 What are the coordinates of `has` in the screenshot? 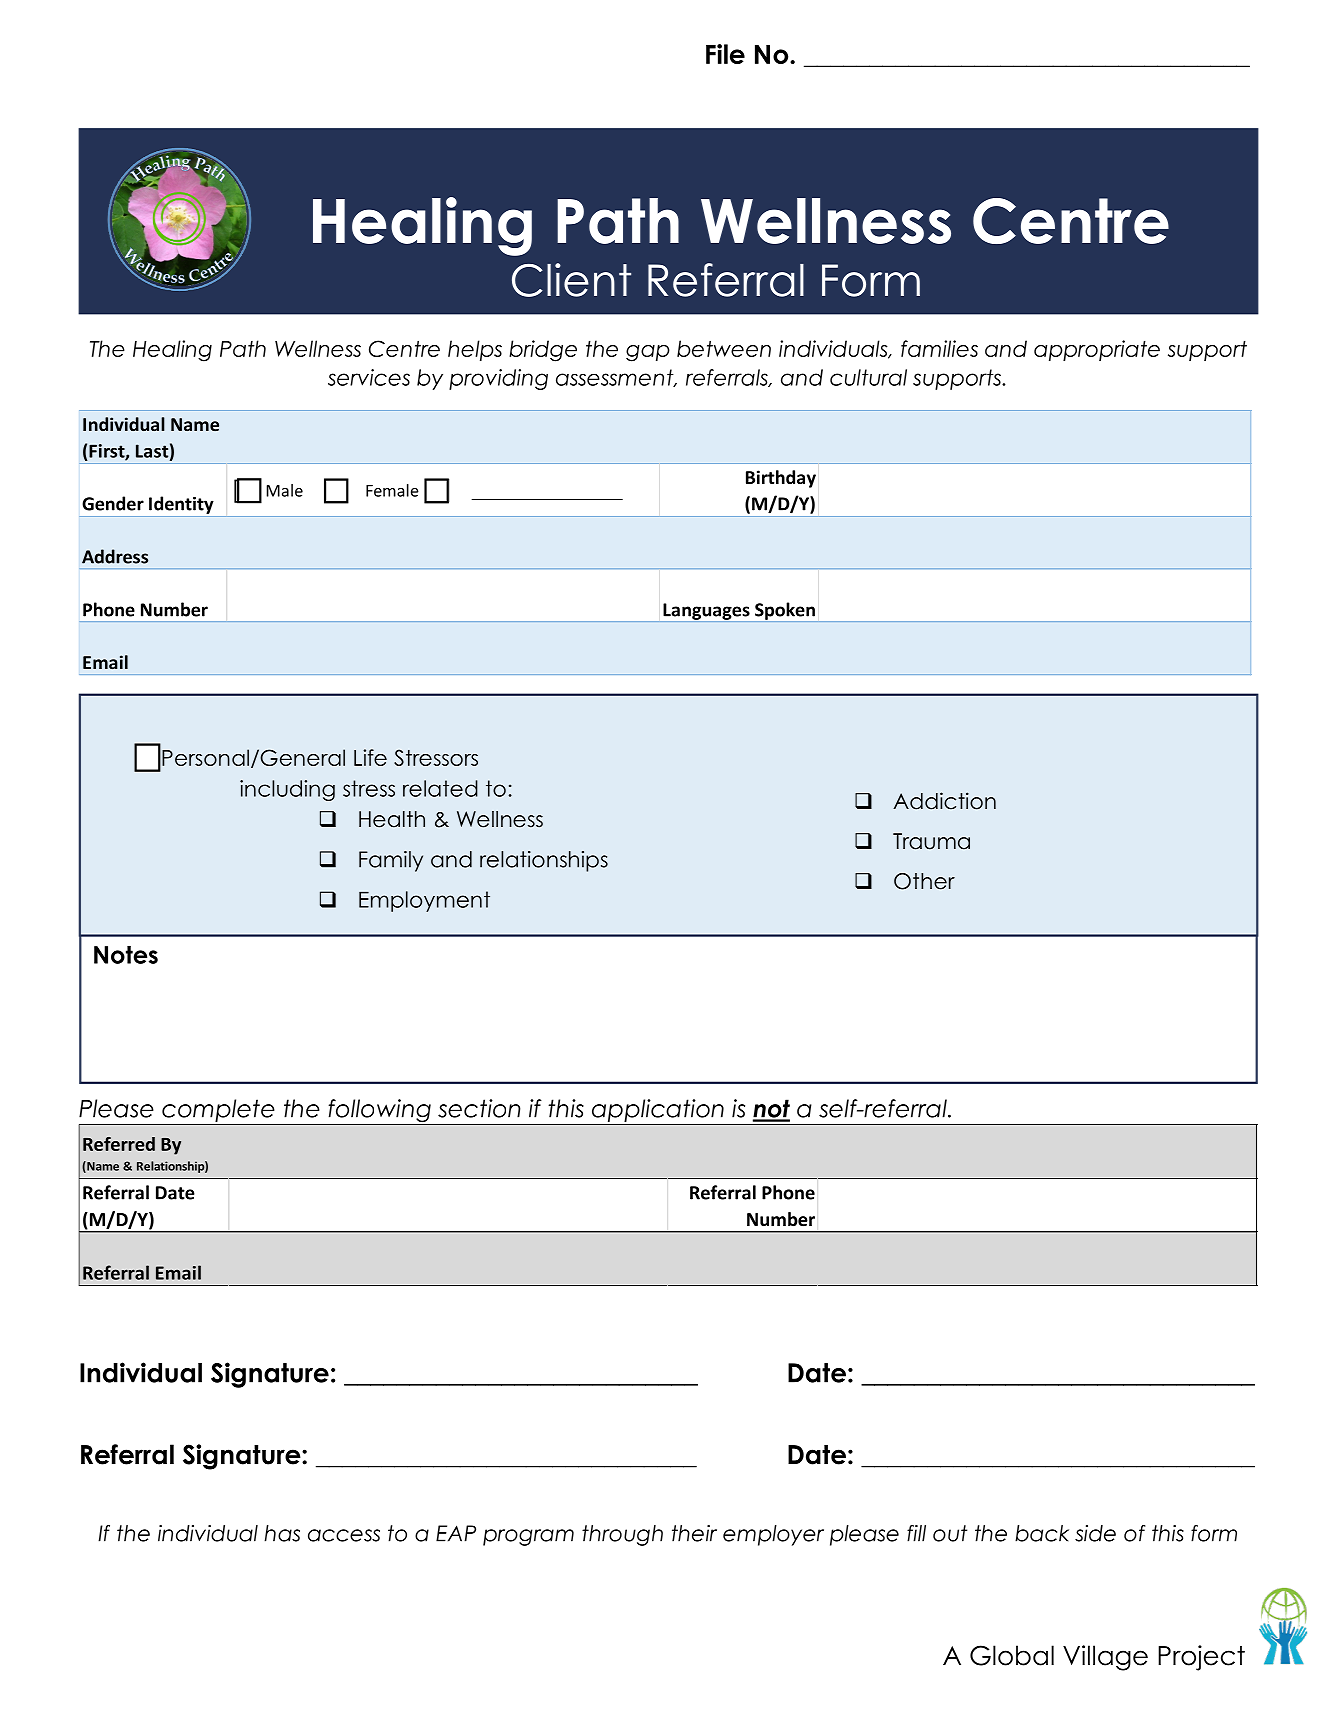 It's located at (282, 1533).
